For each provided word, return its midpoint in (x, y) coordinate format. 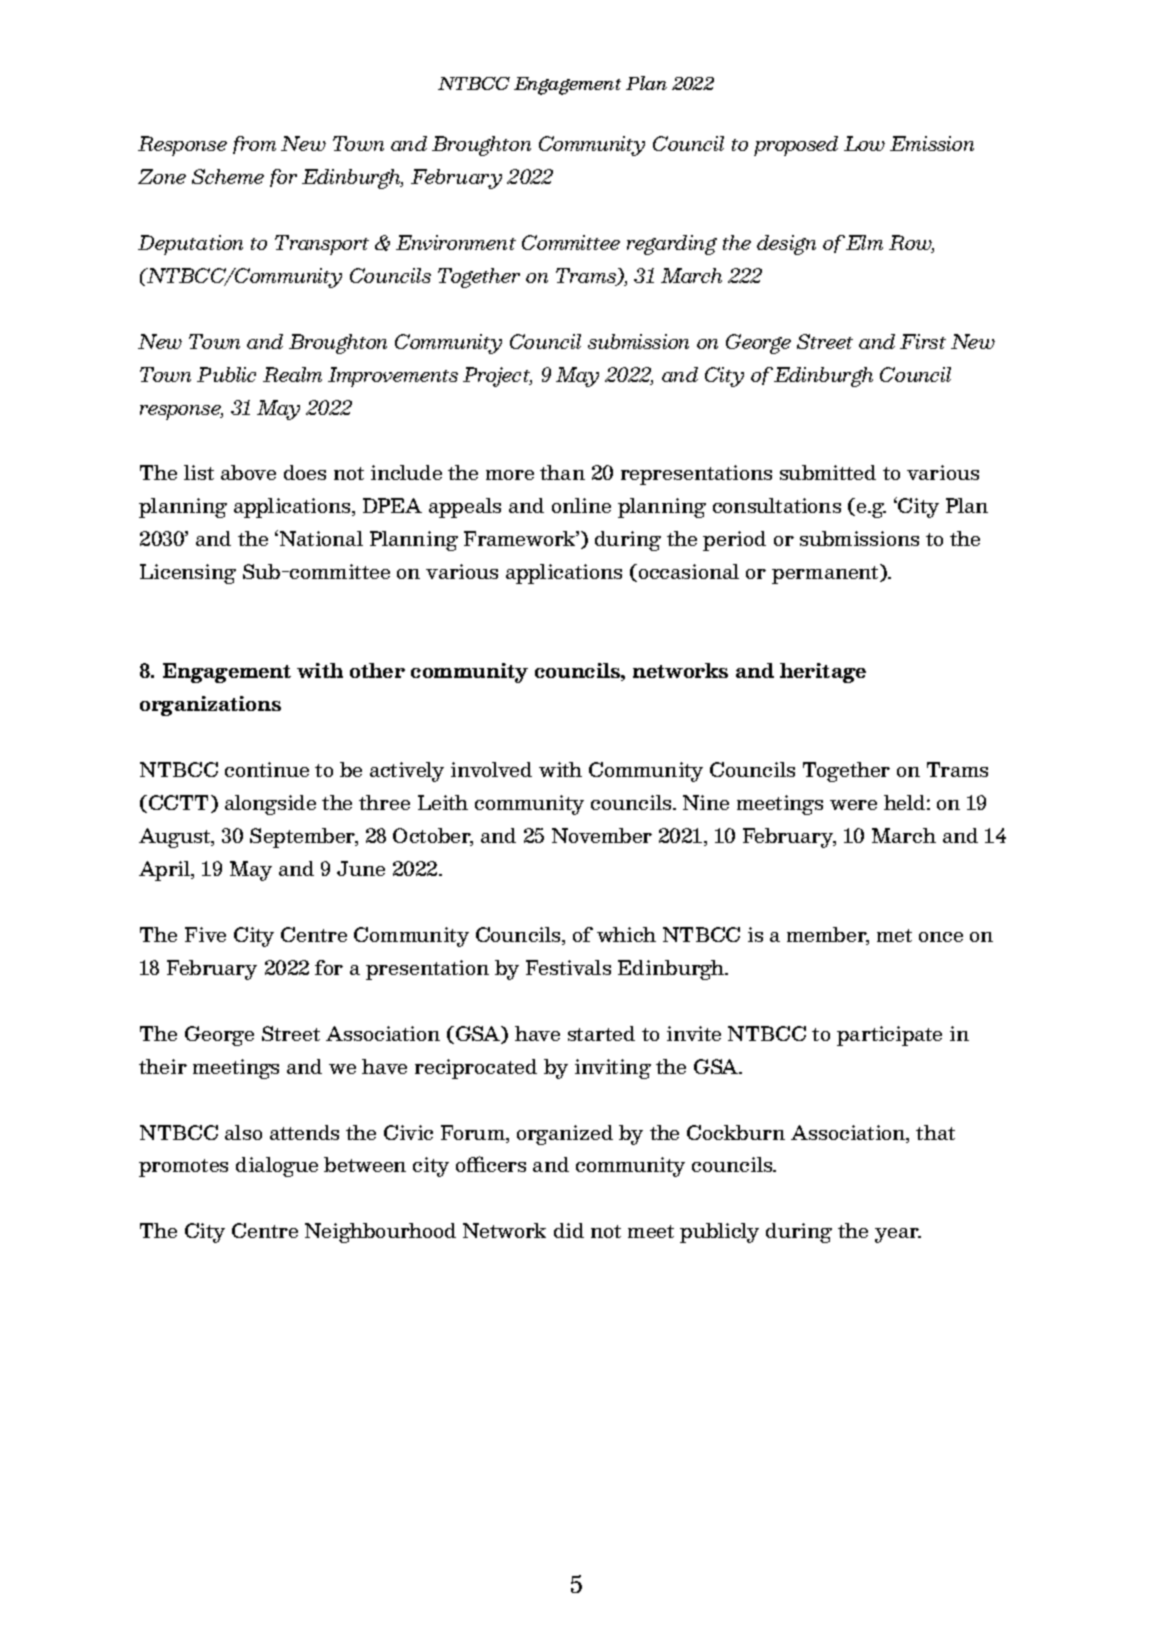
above (248, 472)
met (894, 935)
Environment (456, 242)
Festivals (568, 967)
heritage (823, 673)
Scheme (228, 176)
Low (864, 143)
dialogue (277, 1167)
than (562, 472)
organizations (210, 706)
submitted (828, 472)
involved (491, 769)
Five (205, 934)
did (569, 1230)
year (898, 1235)
